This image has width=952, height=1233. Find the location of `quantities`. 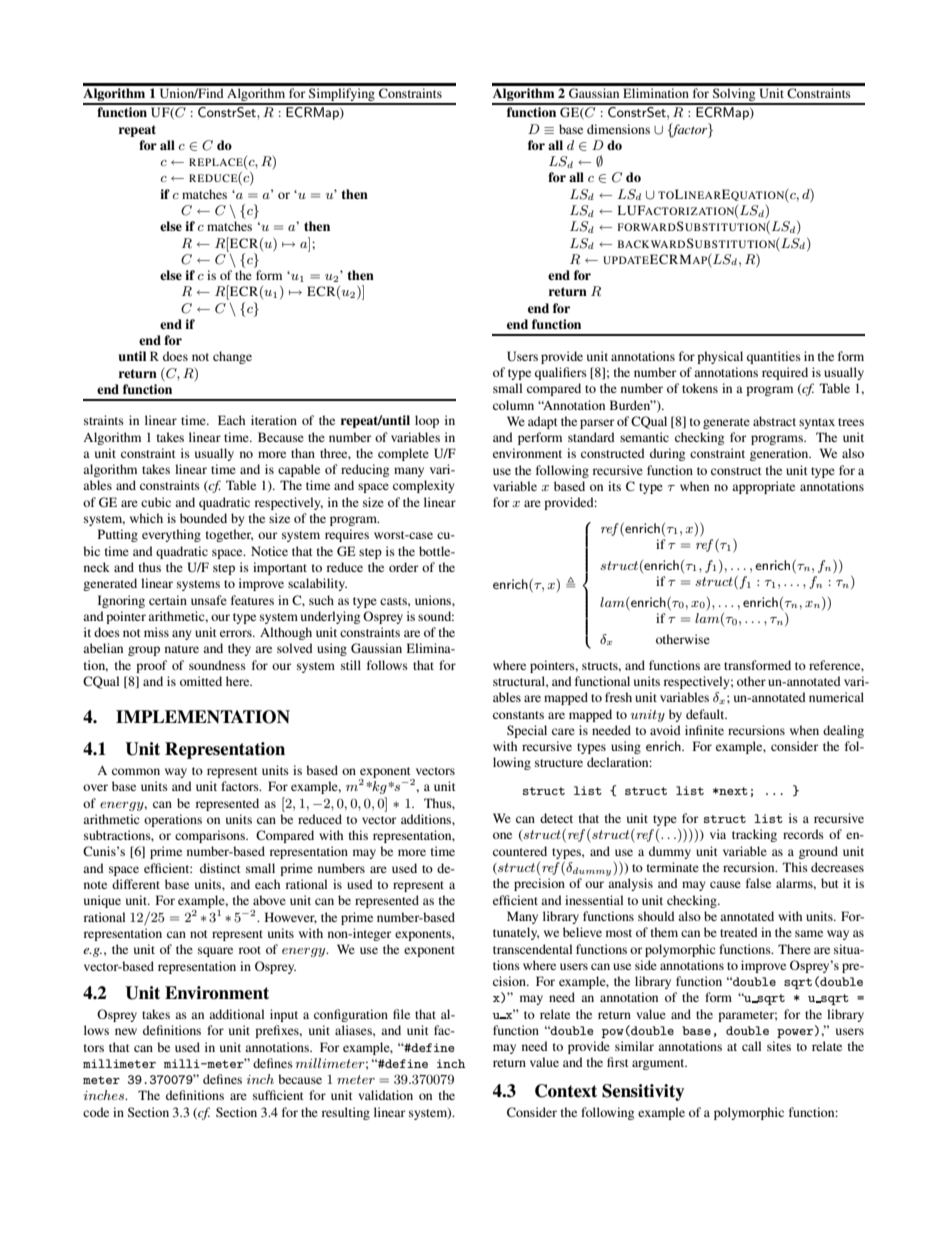

quantities is located at coordinates (774, 357).
